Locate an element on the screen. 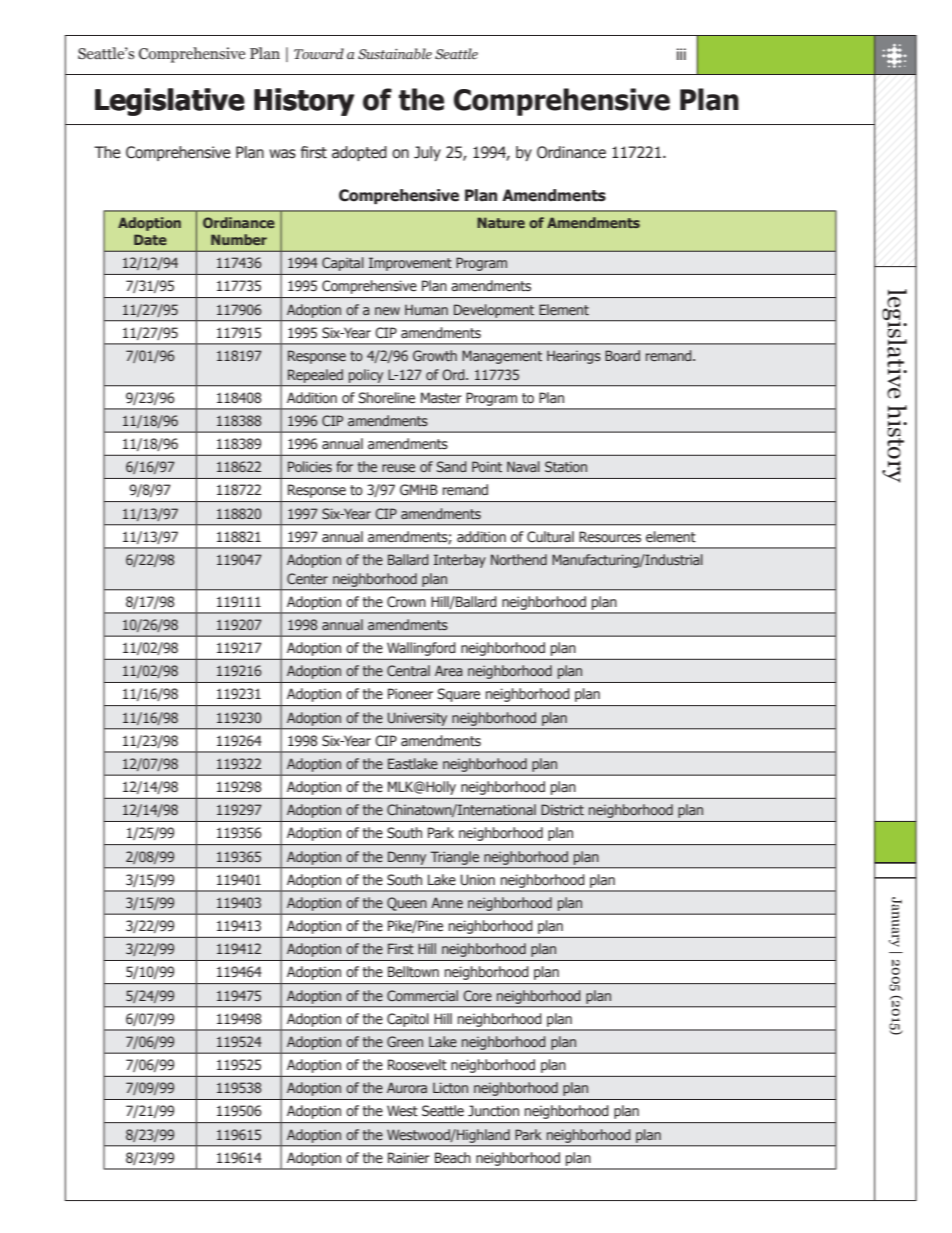 The width and height of the screenshot is (952, 1233). Sustainable is located at coordinates (395, 54).
